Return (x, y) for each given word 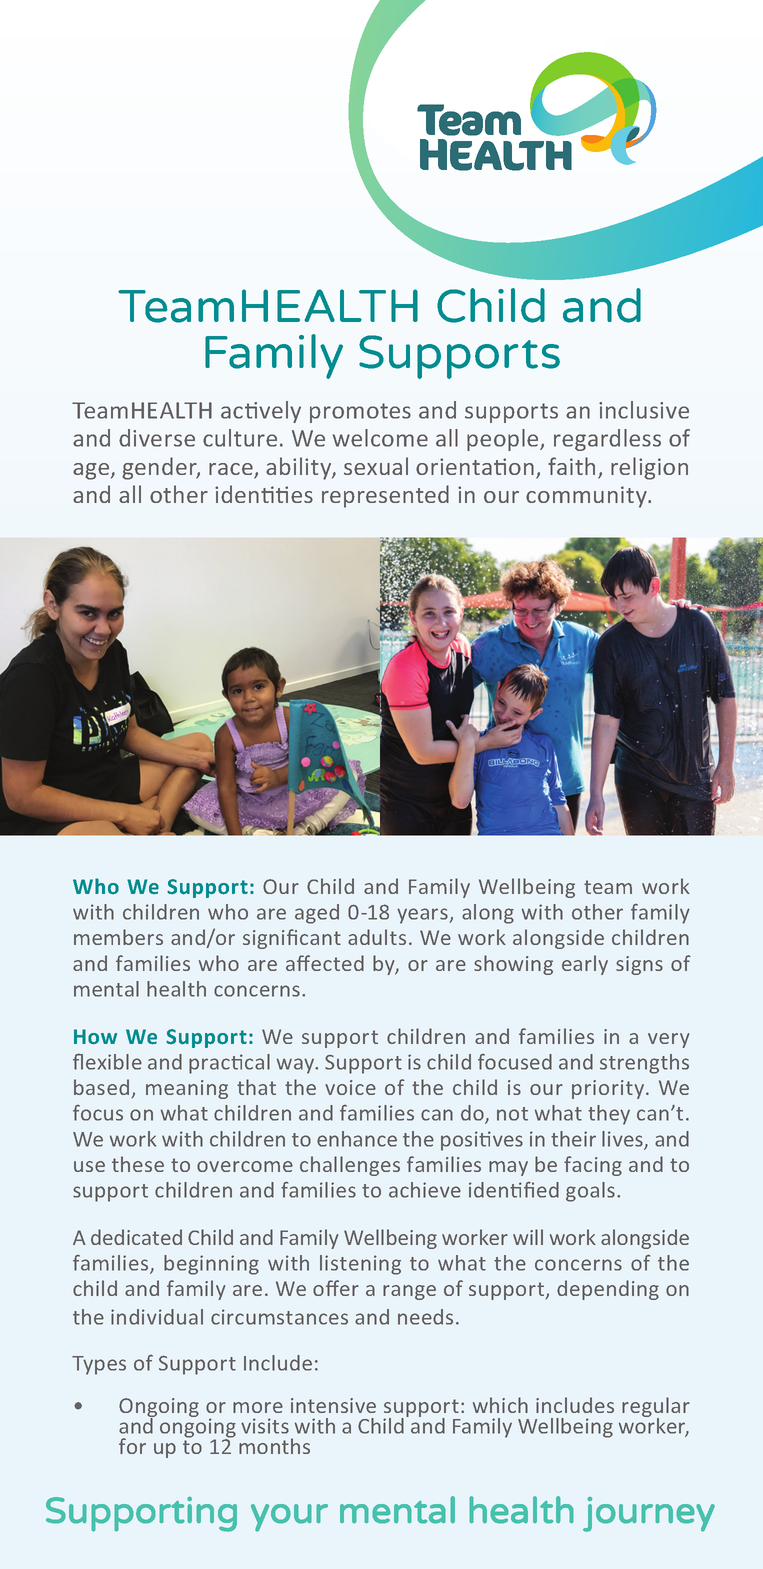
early (585, 965)
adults (377, 937)
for (132, 1446)
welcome (380, 438)
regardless (607, 440)
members (118, 937)
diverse (157, 438)
